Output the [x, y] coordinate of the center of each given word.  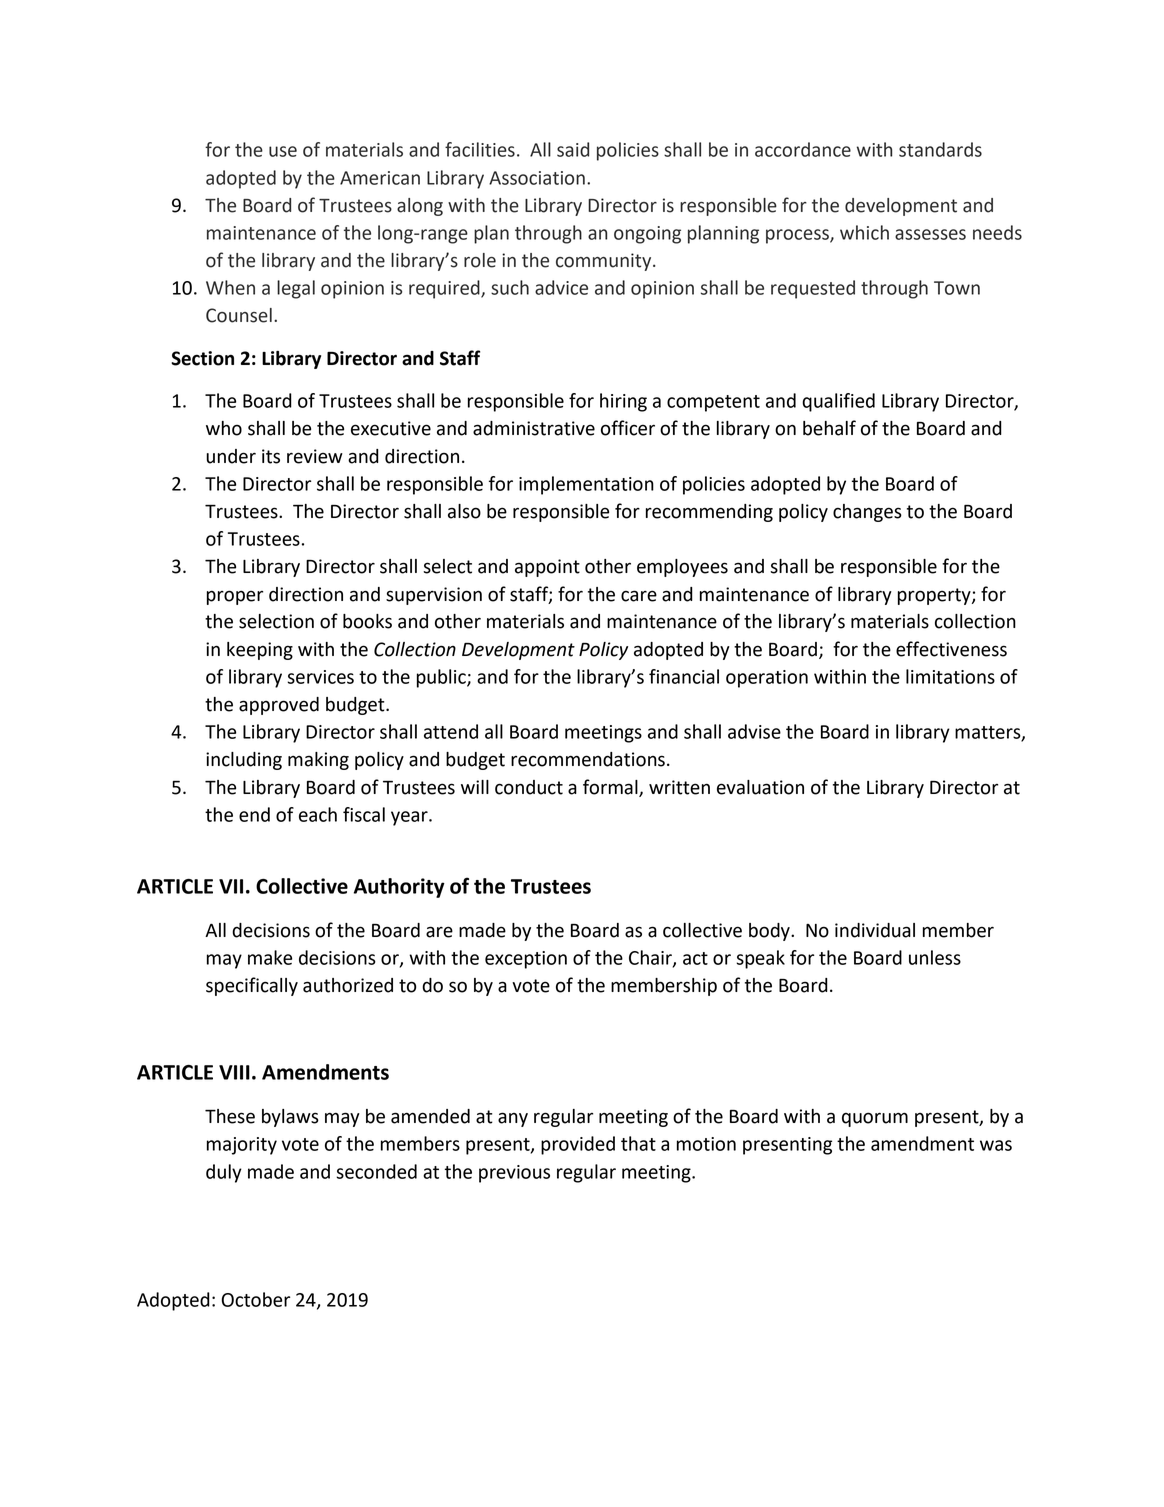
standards [940, 149]
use [283, 151]
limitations [950, 676]
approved [279, 706]
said [573, 149]
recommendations [588, 759]
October [256, 1299]
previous [514, 1174]
